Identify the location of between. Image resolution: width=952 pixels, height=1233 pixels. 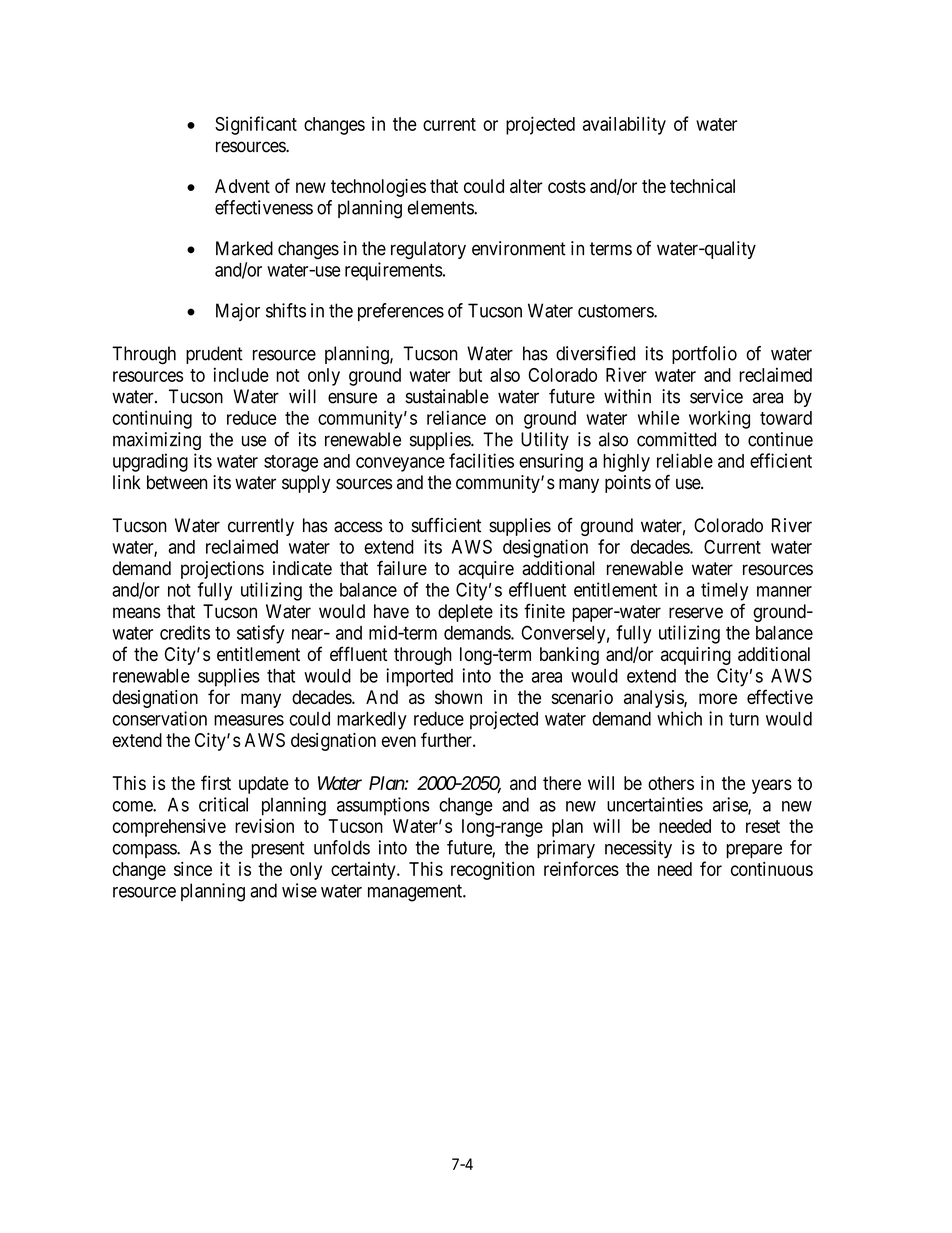
(177, 482).
